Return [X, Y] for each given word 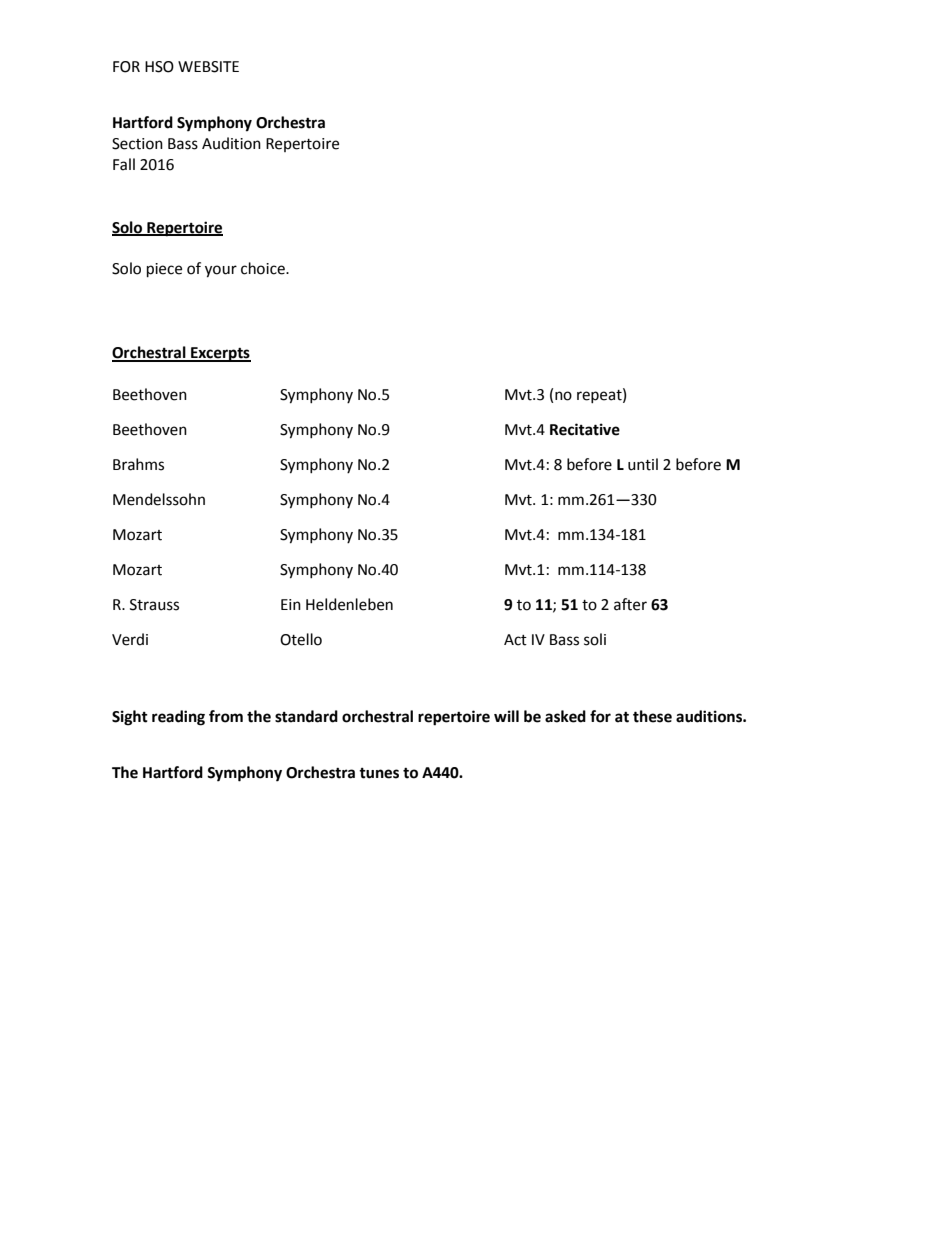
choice [264, 268]
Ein [291, 604]
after [630, 604]
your [221, 271]
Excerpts [220, 354]
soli [595, 639]
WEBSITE [208, 67]
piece [164, 270]
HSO [159, 67]
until [643, 464]
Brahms [138, 464]
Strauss [154, 605]
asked [565, 716]
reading [178, 718]
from [226, 716]
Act [515, 640]
